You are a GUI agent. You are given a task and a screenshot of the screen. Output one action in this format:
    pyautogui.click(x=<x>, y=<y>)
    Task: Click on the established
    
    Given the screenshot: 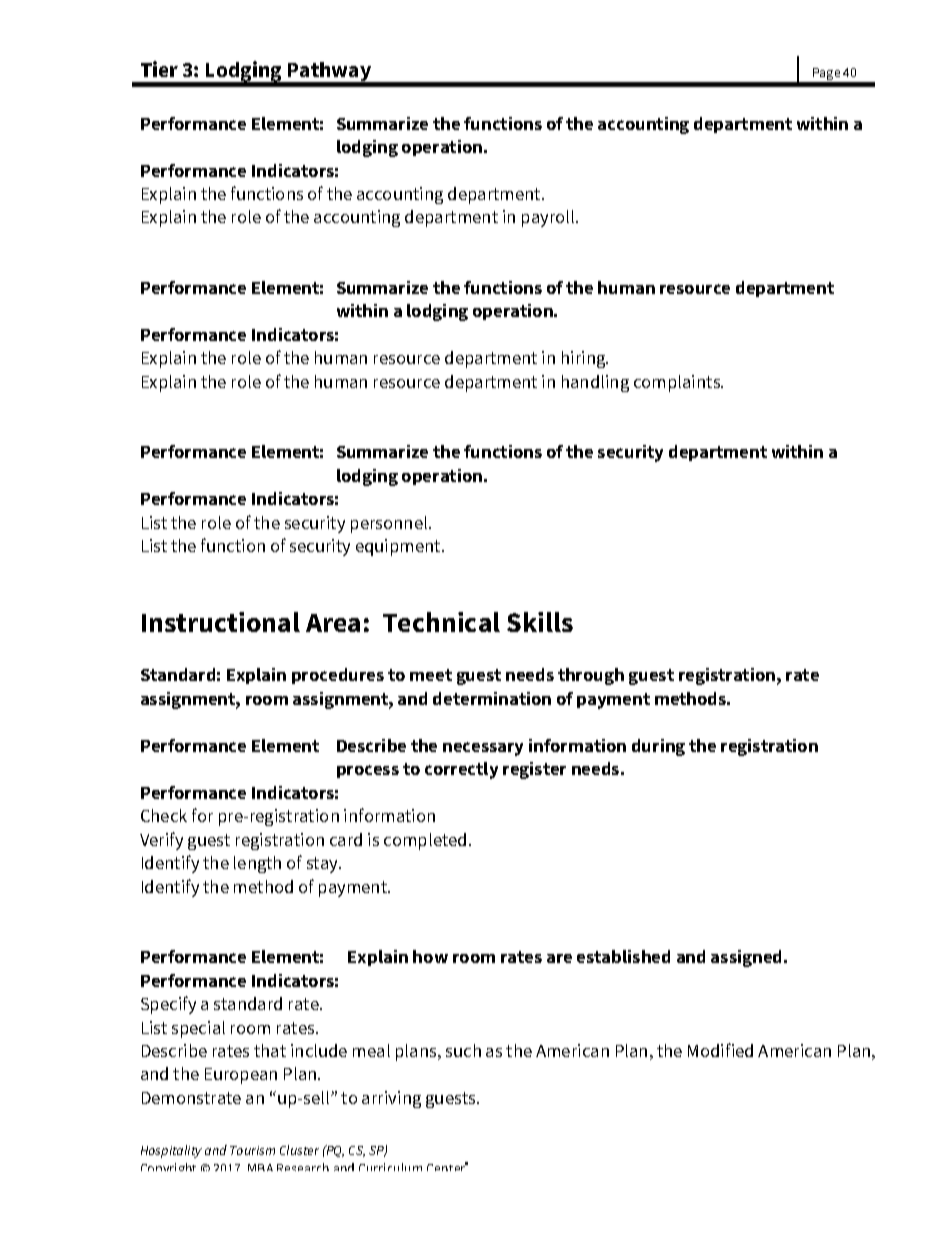 What is the action you would take?
    pyautogui.click(x=623, y=956)
